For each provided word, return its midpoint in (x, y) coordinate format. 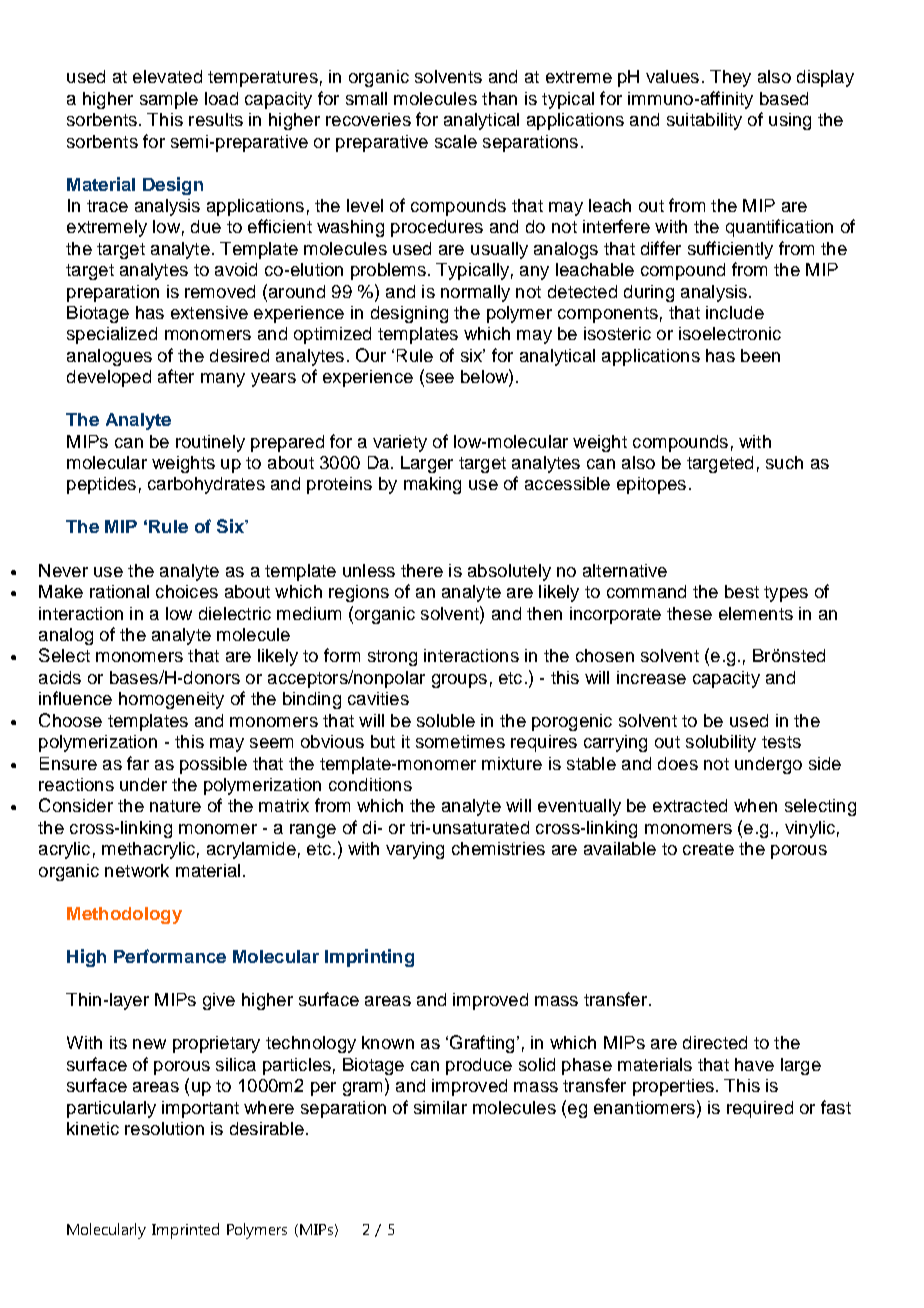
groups (459, 681)
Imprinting (369, 958)
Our (371, 355)
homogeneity (171, 700)
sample (169, 100)
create (708, 849)
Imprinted (185, 1231)
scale (456, 141)
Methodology (124, 915)
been (760, 355)
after (176, 376)
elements (756, 613)
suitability (704, 121)
